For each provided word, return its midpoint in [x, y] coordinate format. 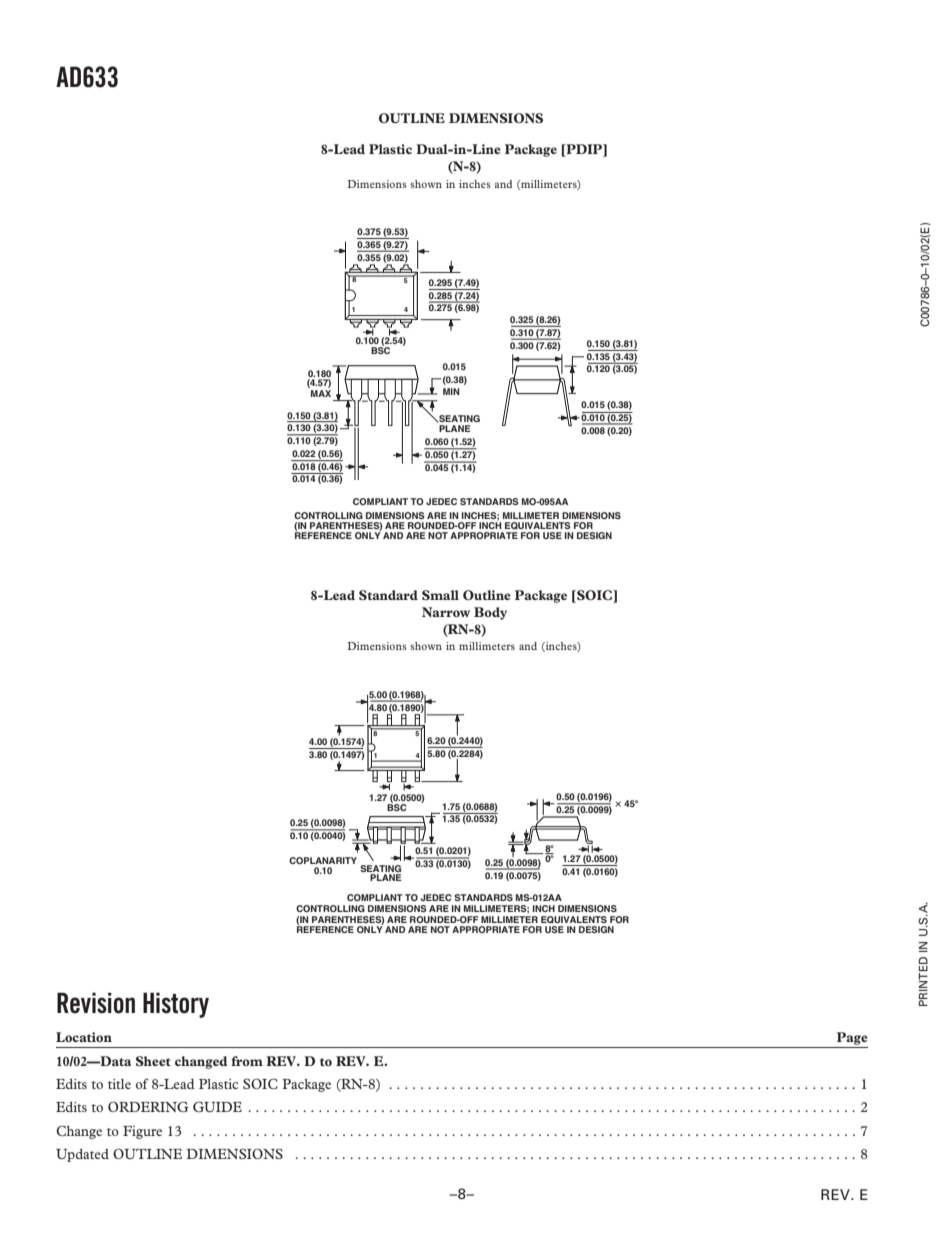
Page [852, 1038]
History [176, 1005]
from [247, 1061]
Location [84, 1037]
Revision [96, 1003]
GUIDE [217, 1106]
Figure [142, 1132]
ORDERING [148, 1106]
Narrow [446, 612]
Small [440, 595]
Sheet [153, 1061]
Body [490, 613]
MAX [321, 393]
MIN [451, 391]
